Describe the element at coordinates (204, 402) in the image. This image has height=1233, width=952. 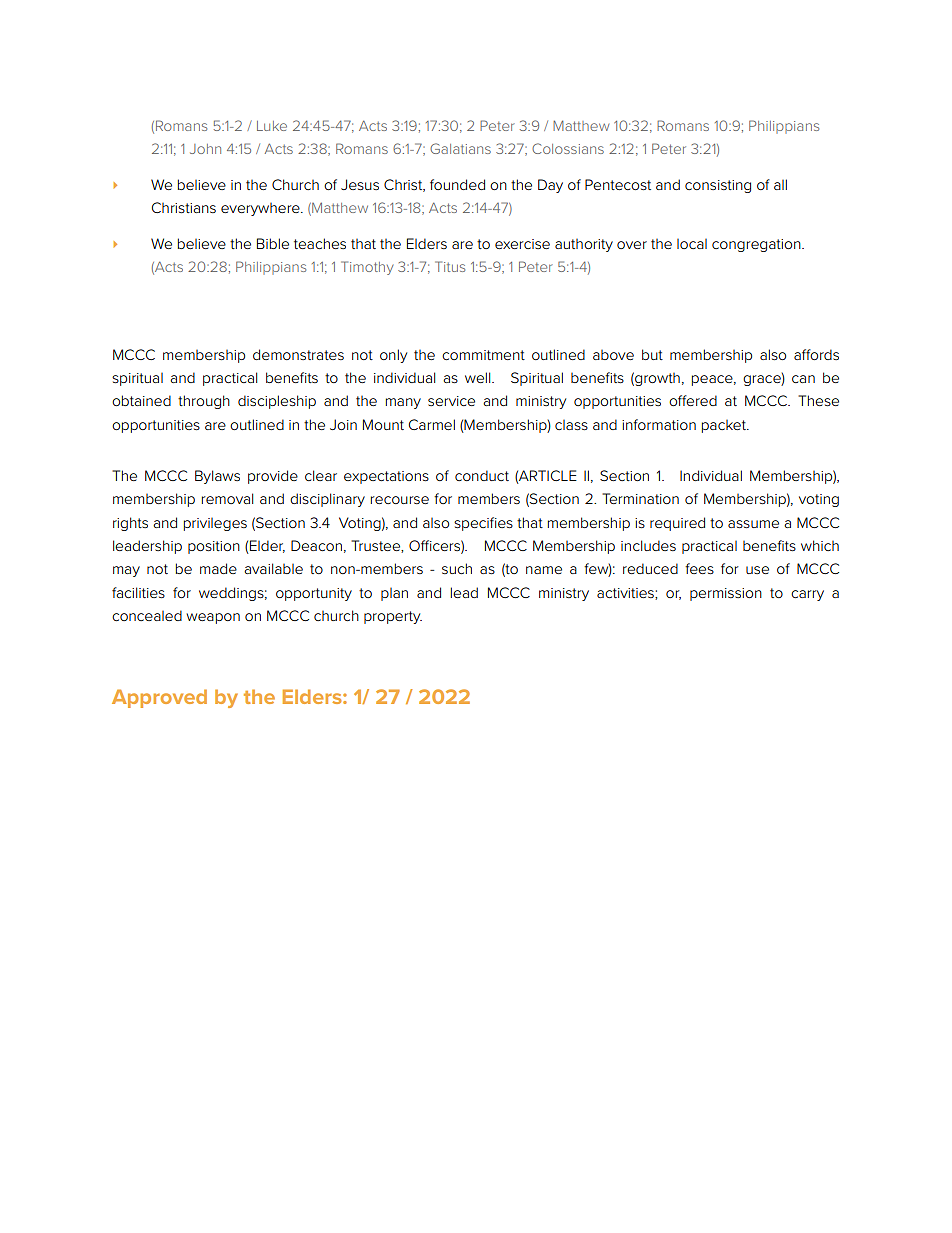
I see `through` at that location.
